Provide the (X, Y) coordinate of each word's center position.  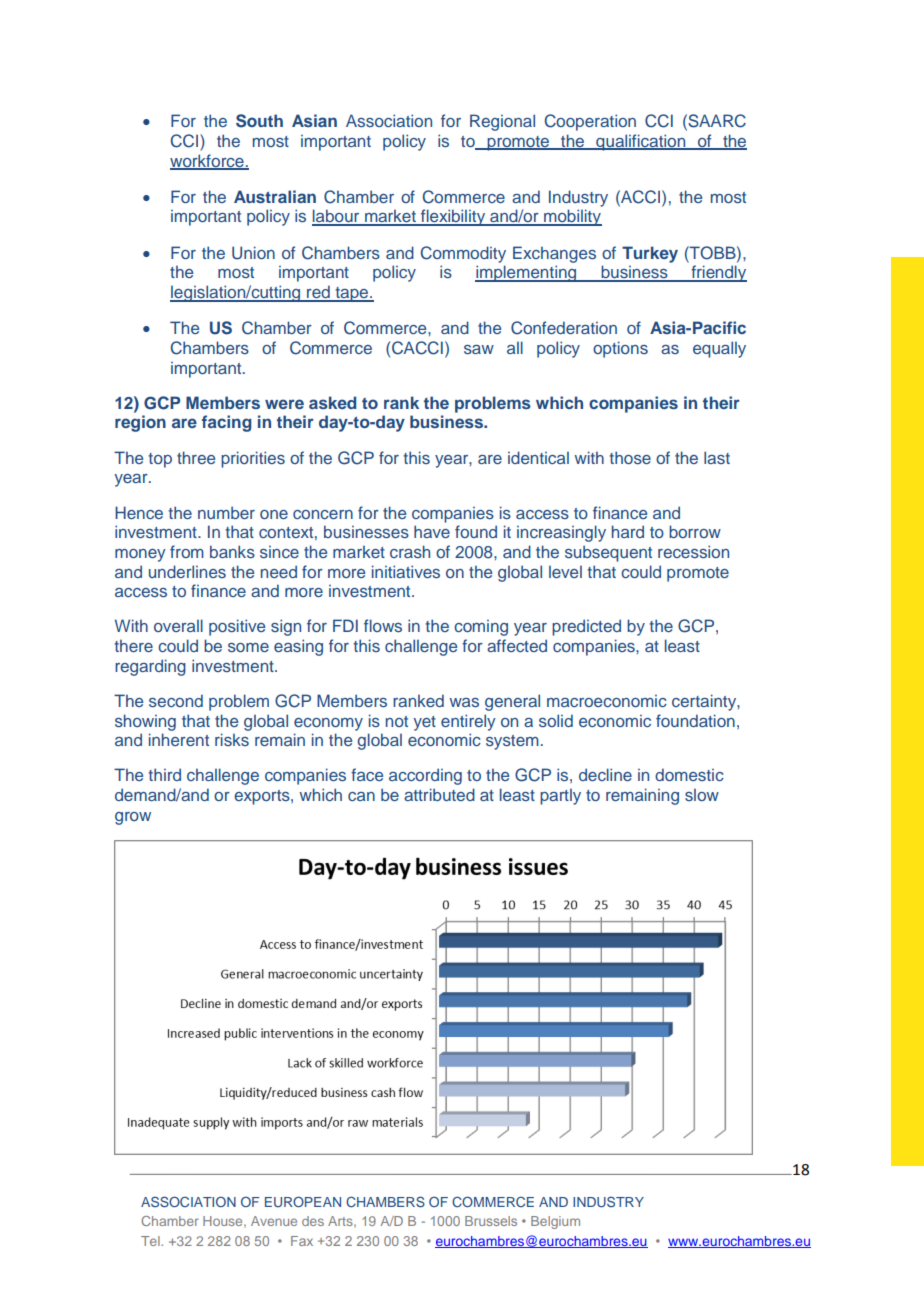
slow (702, 795)
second (176, 700)
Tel (151, 1241)
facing (227, 423)
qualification (641, 142)
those (630, 457)
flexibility (453, 217)
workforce (208, 161)
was (464, 702)
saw (479, 349)
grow (133, 818)
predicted (586, 627)
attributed (439, 794)
